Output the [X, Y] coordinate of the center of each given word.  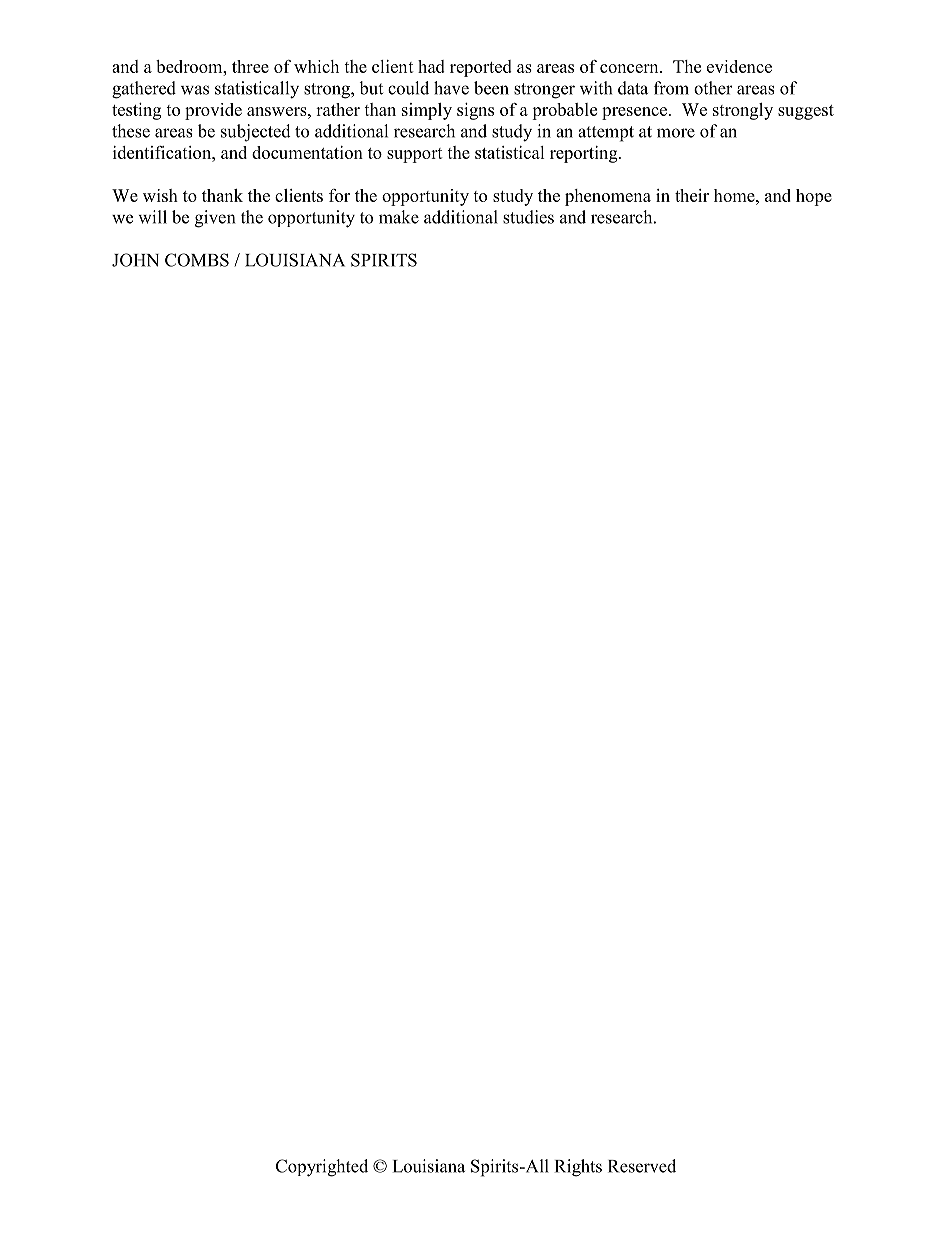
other [713, 88]
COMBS [197, 260]
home [735, 195]
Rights [578, 1168]
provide [213, 111]
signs [475, 111]
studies [528, 217]
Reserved [642, 1166]
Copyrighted [322, 1168]
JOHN [135, 260]
